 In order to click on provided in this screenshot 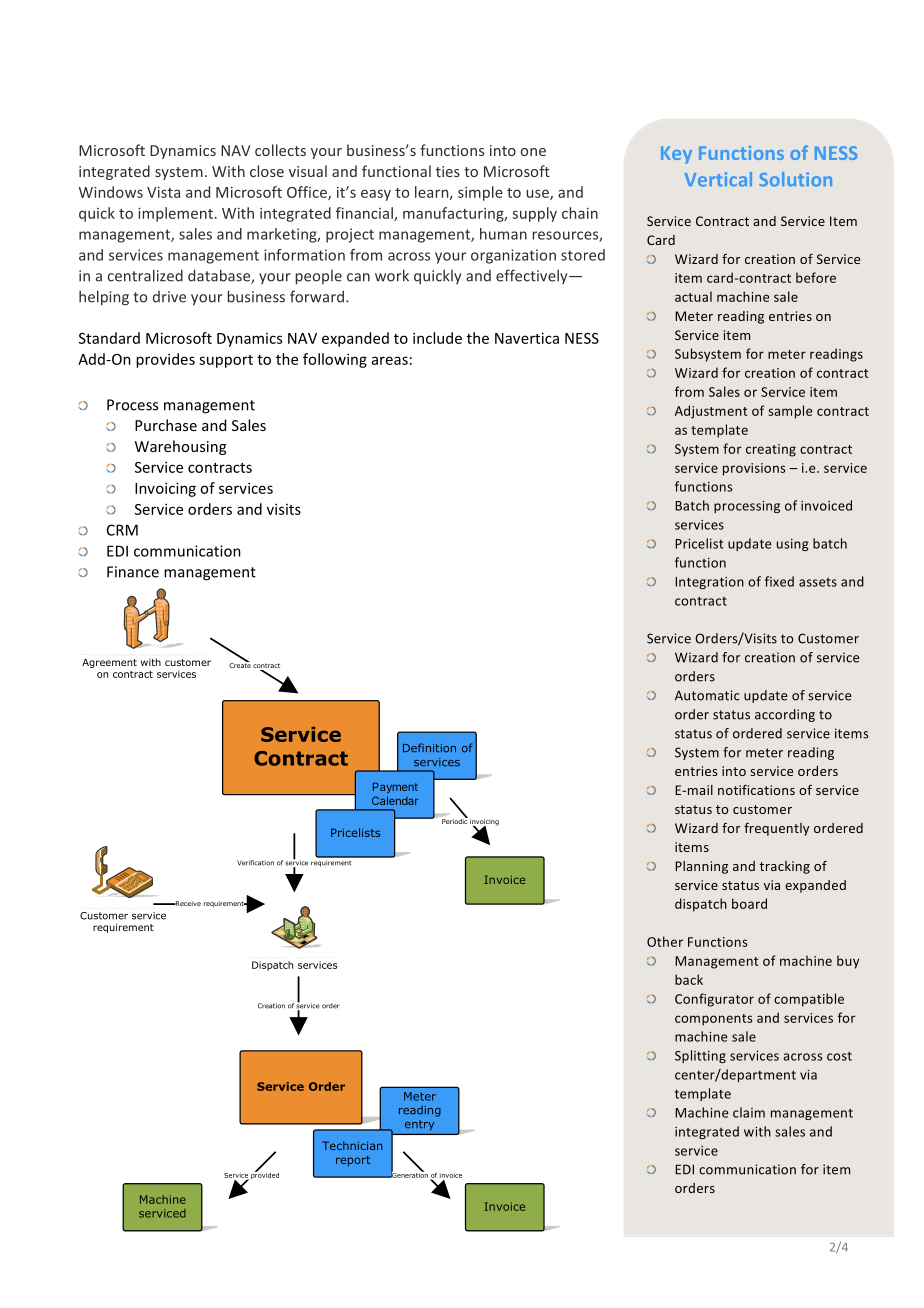, I will do `click(265, 1174)`.
